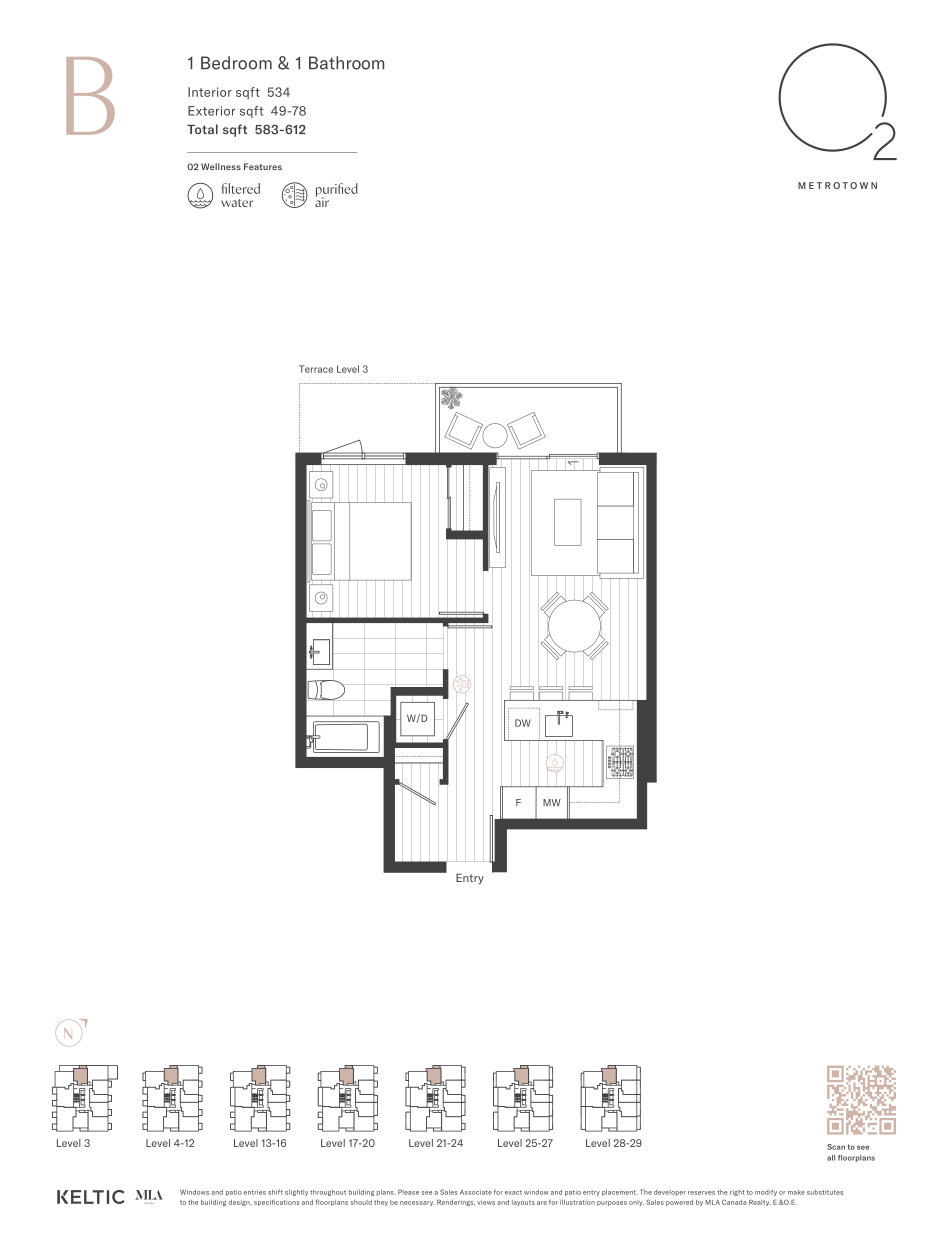  I want to click on Wellness, so click(221, 166).
